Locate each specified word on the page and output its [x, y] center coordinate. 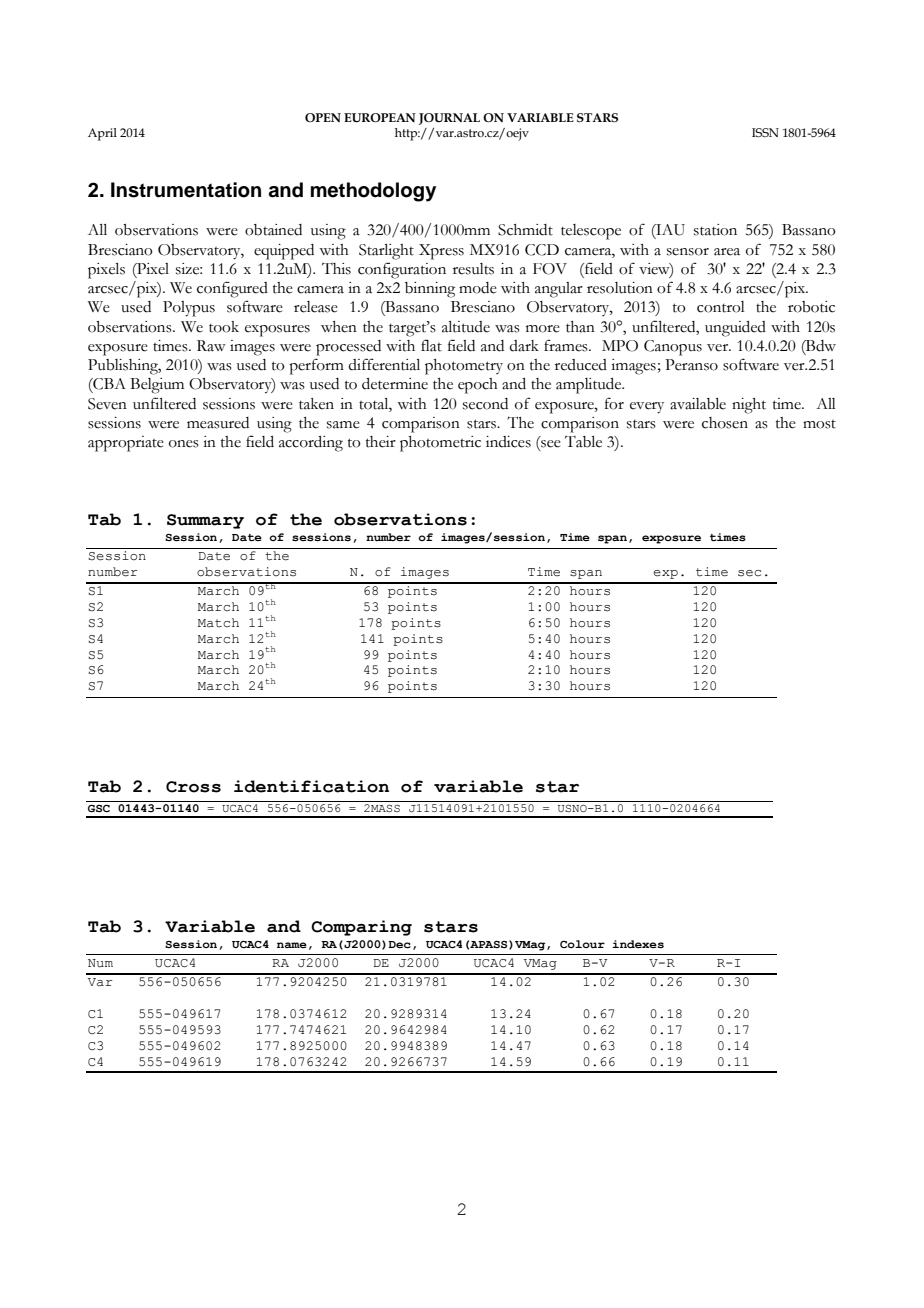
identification [311, 786]
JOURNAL [449, 119]
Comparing [361, 928]
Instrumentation [186, 190]
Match [218, 623]
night [749, 406]
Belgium [157, 386]
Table [583, 442]
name [292, 945]
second [485, 404]
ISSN [765, 132]
